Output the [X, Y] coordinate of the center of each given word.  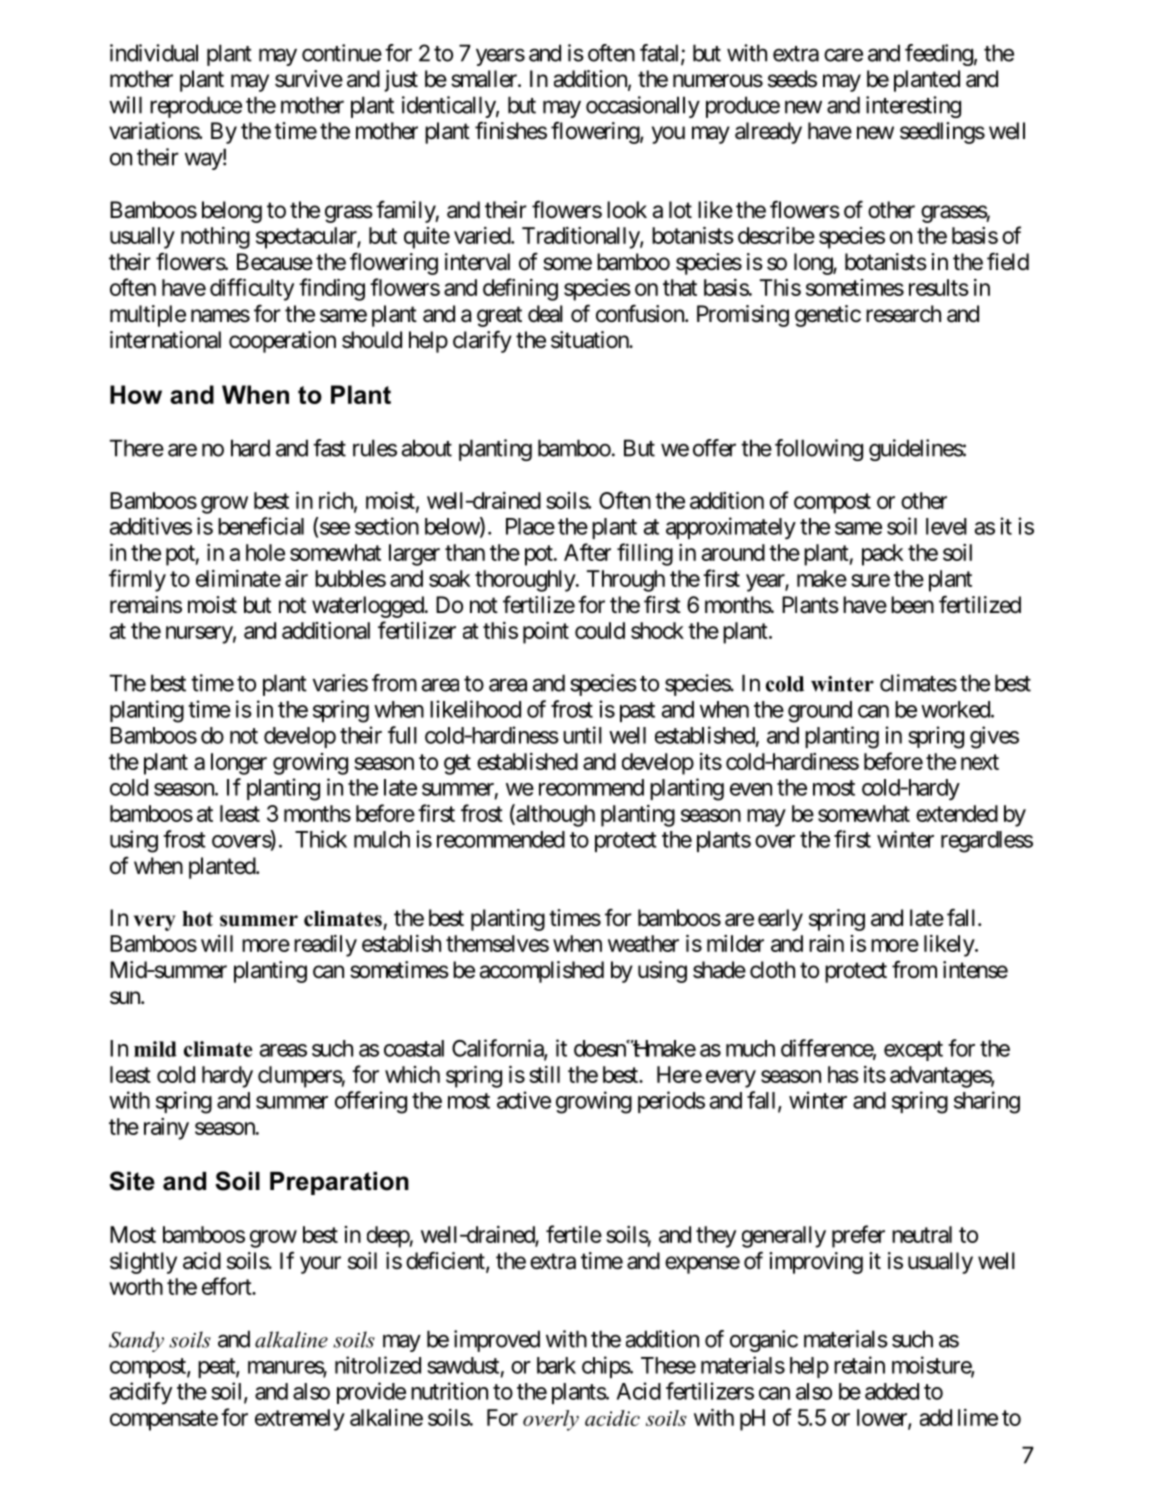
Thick [321, 839]
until [582, 735]
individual [154, 53]
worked [956, 709]
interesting [913, 107]
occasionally [643, 107]
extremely [300, 1420]
